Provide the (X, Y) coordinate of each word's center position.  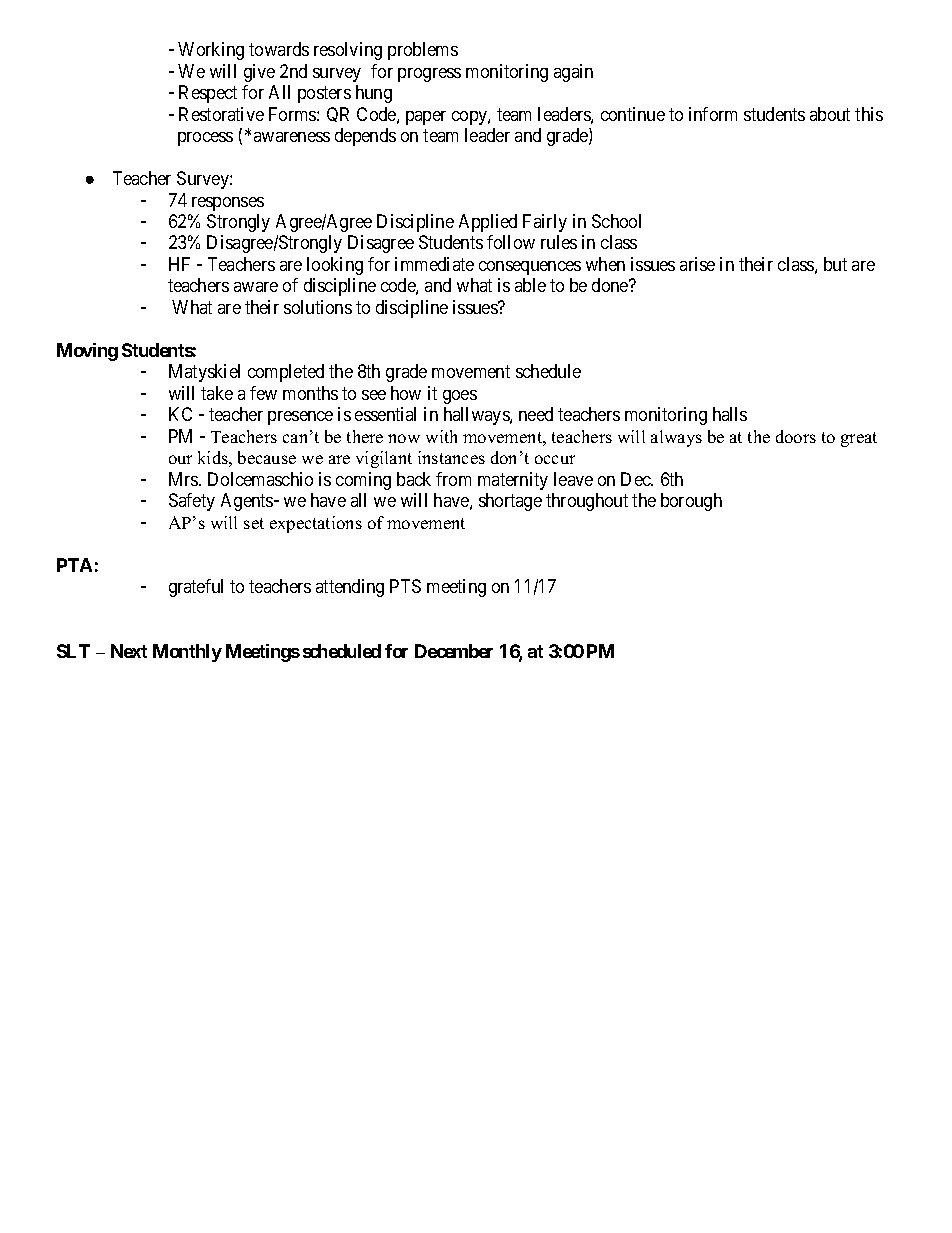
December (454, 651)
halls (730, 414)
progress (429, 75)
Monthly (187, 653)
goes (460, 397)
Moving (87, 352)
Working (211, 51)
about (830, 114)
